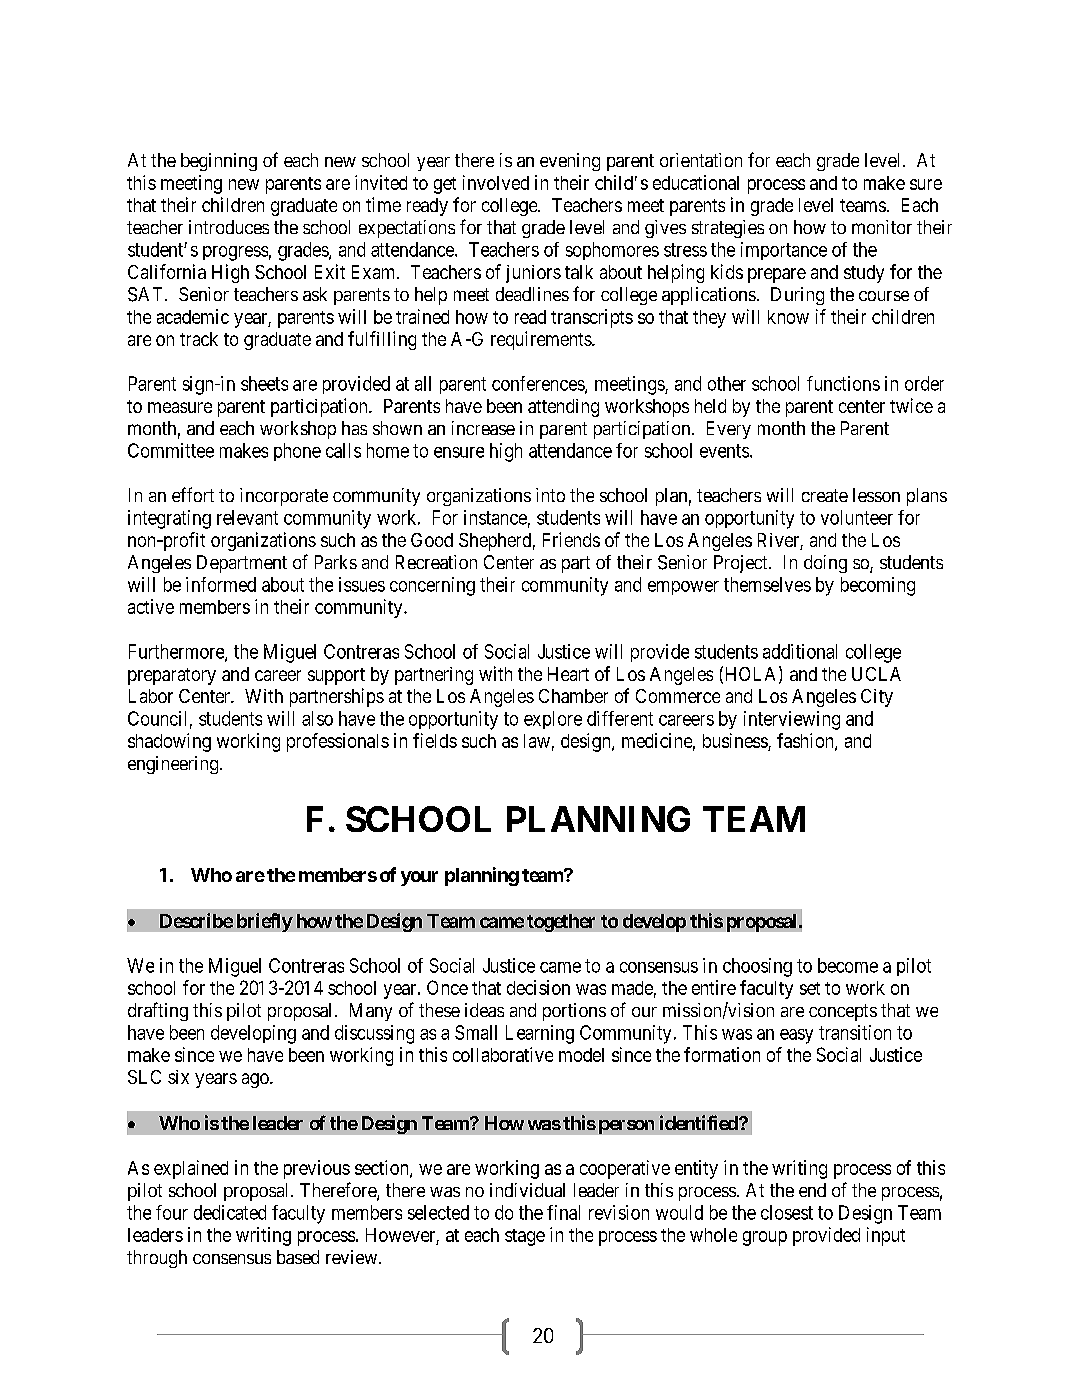 This document has height=1398, width=1080. I want to click on dedicated, so click(230, 1212).
